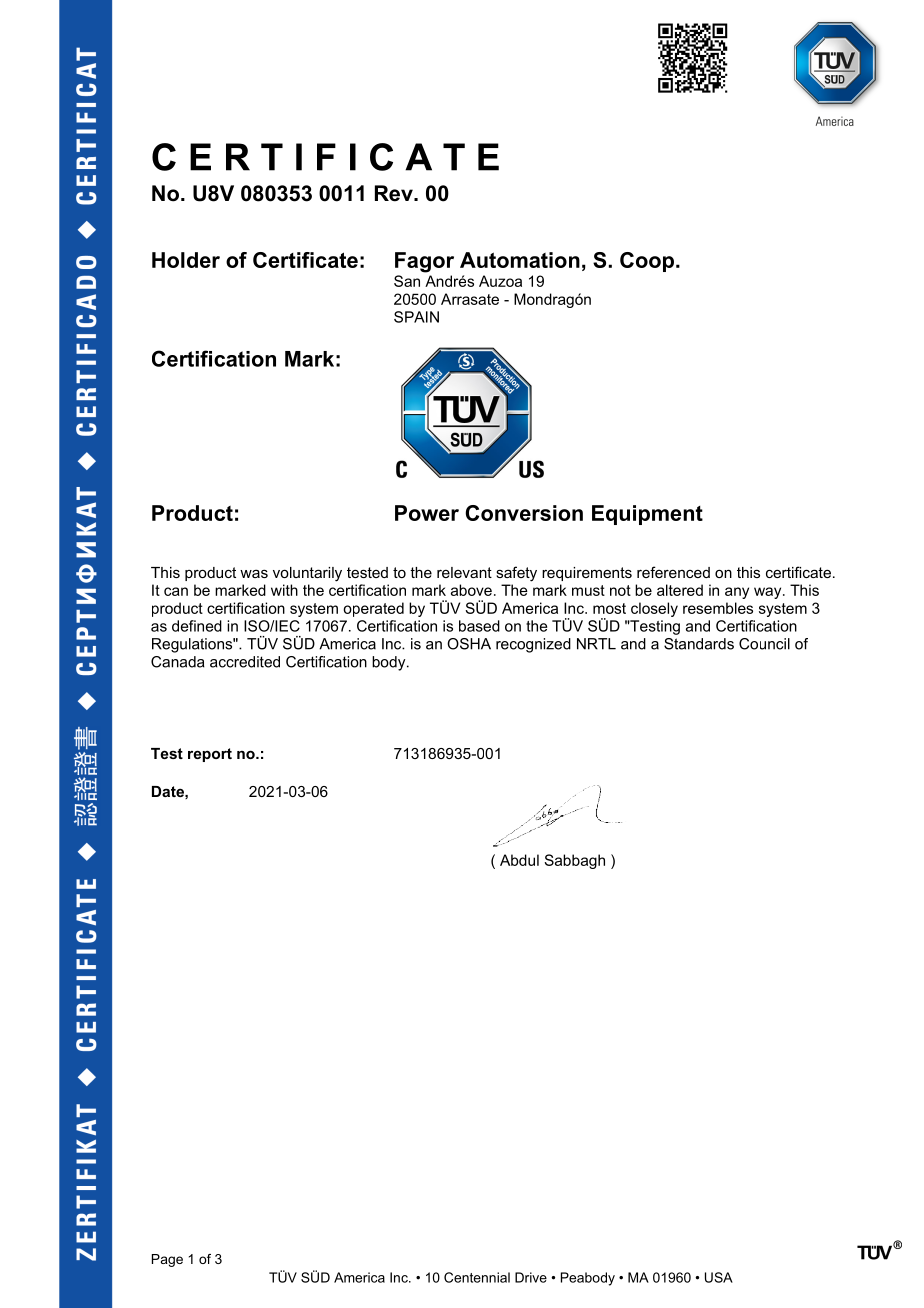  Describe the element at coordinates (520, 260) in the page. I see `Automation` at that location.
